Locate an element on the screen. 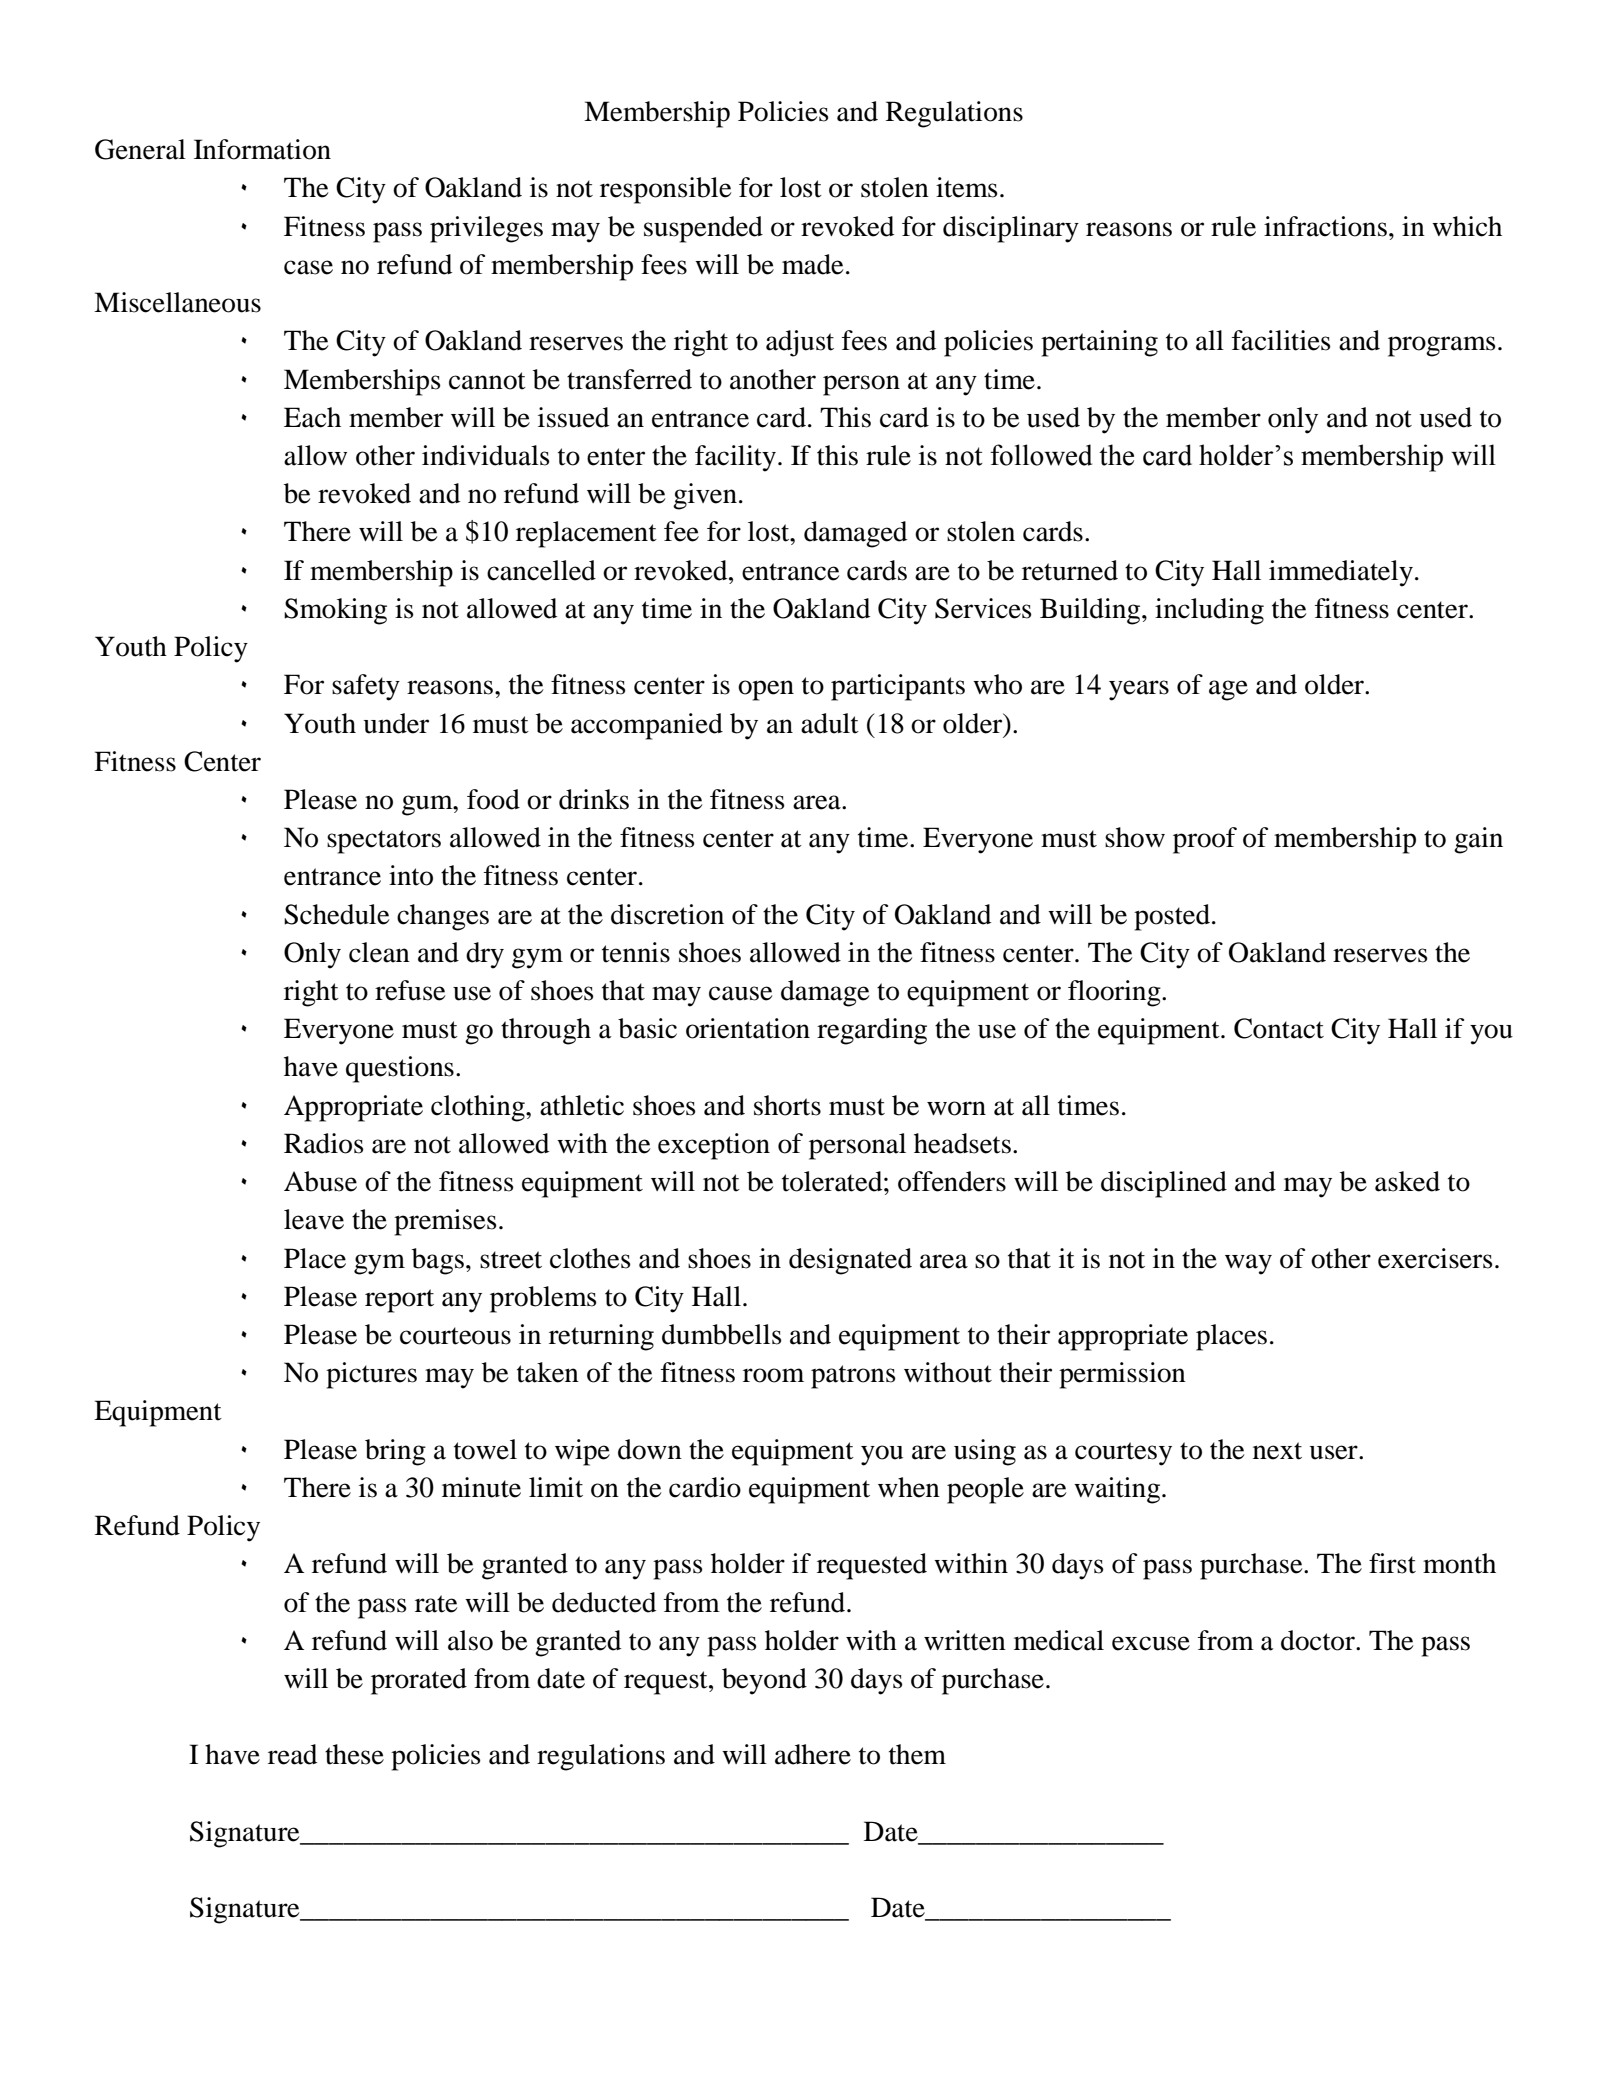  infractions is located at coordinates (1325, 226).
